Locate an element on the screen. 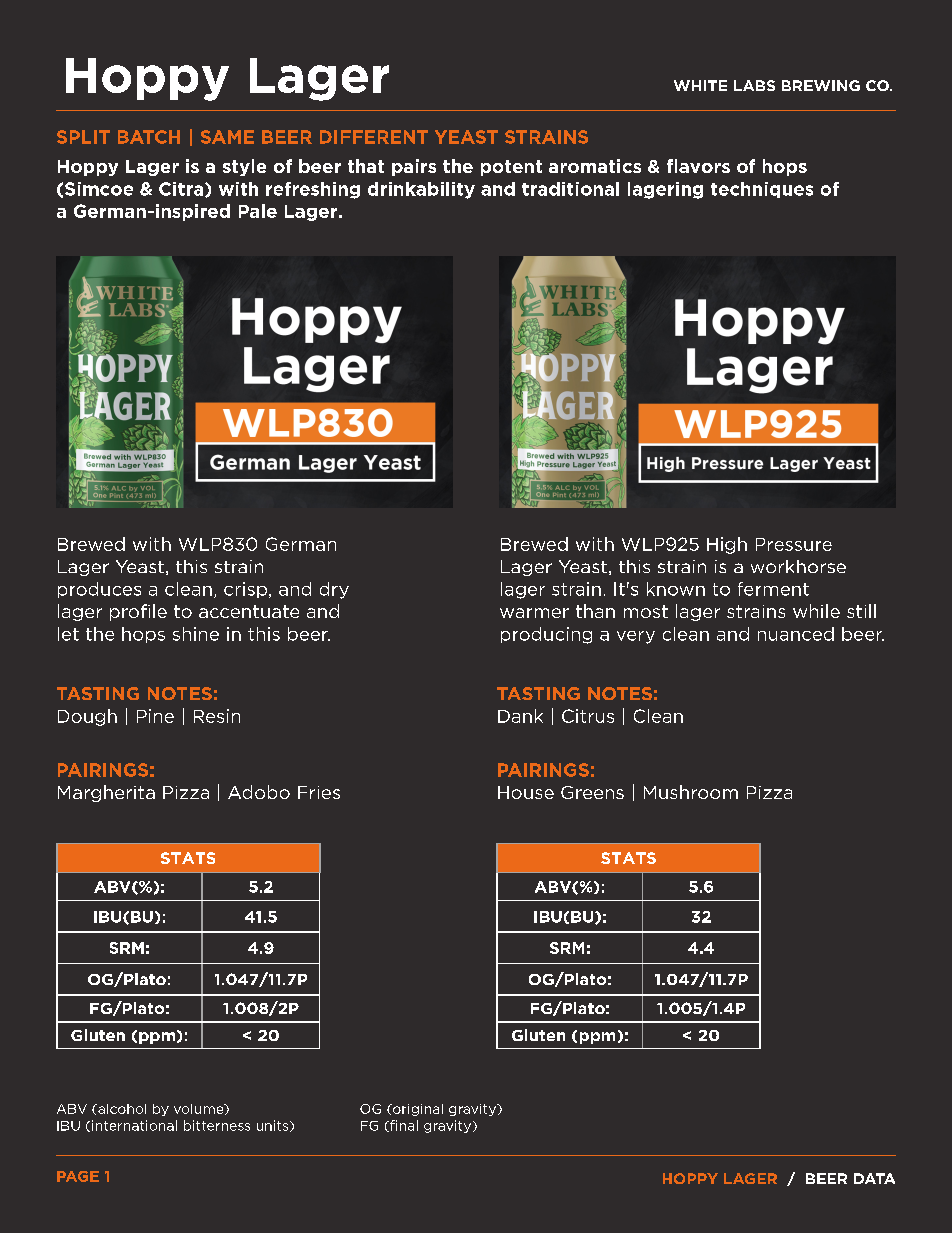  warmer is located at coordinates (534, 613).
